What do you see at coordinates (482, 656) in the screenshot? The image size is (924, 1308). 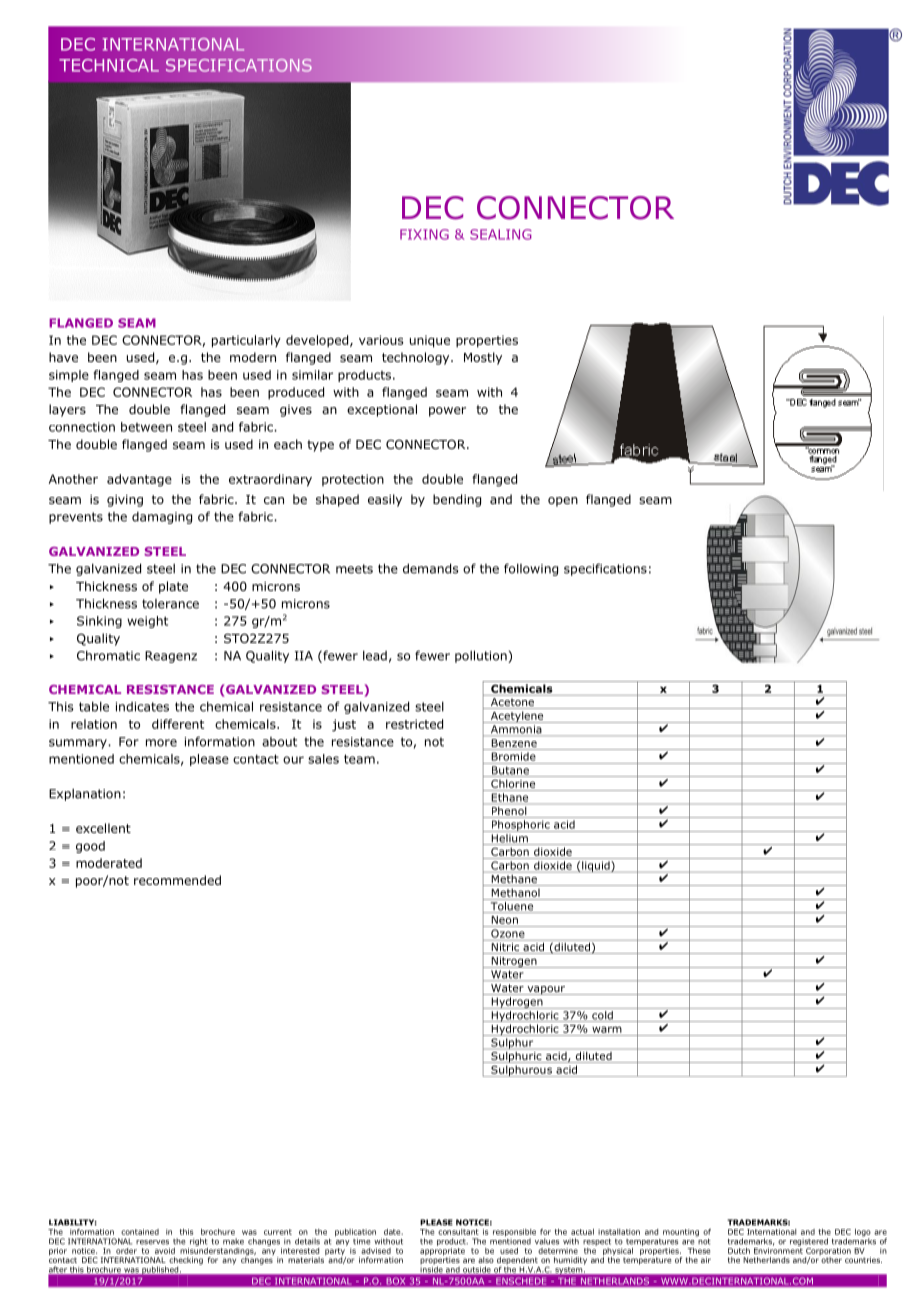 I see `pollution` at bounding box center [482, 656].
